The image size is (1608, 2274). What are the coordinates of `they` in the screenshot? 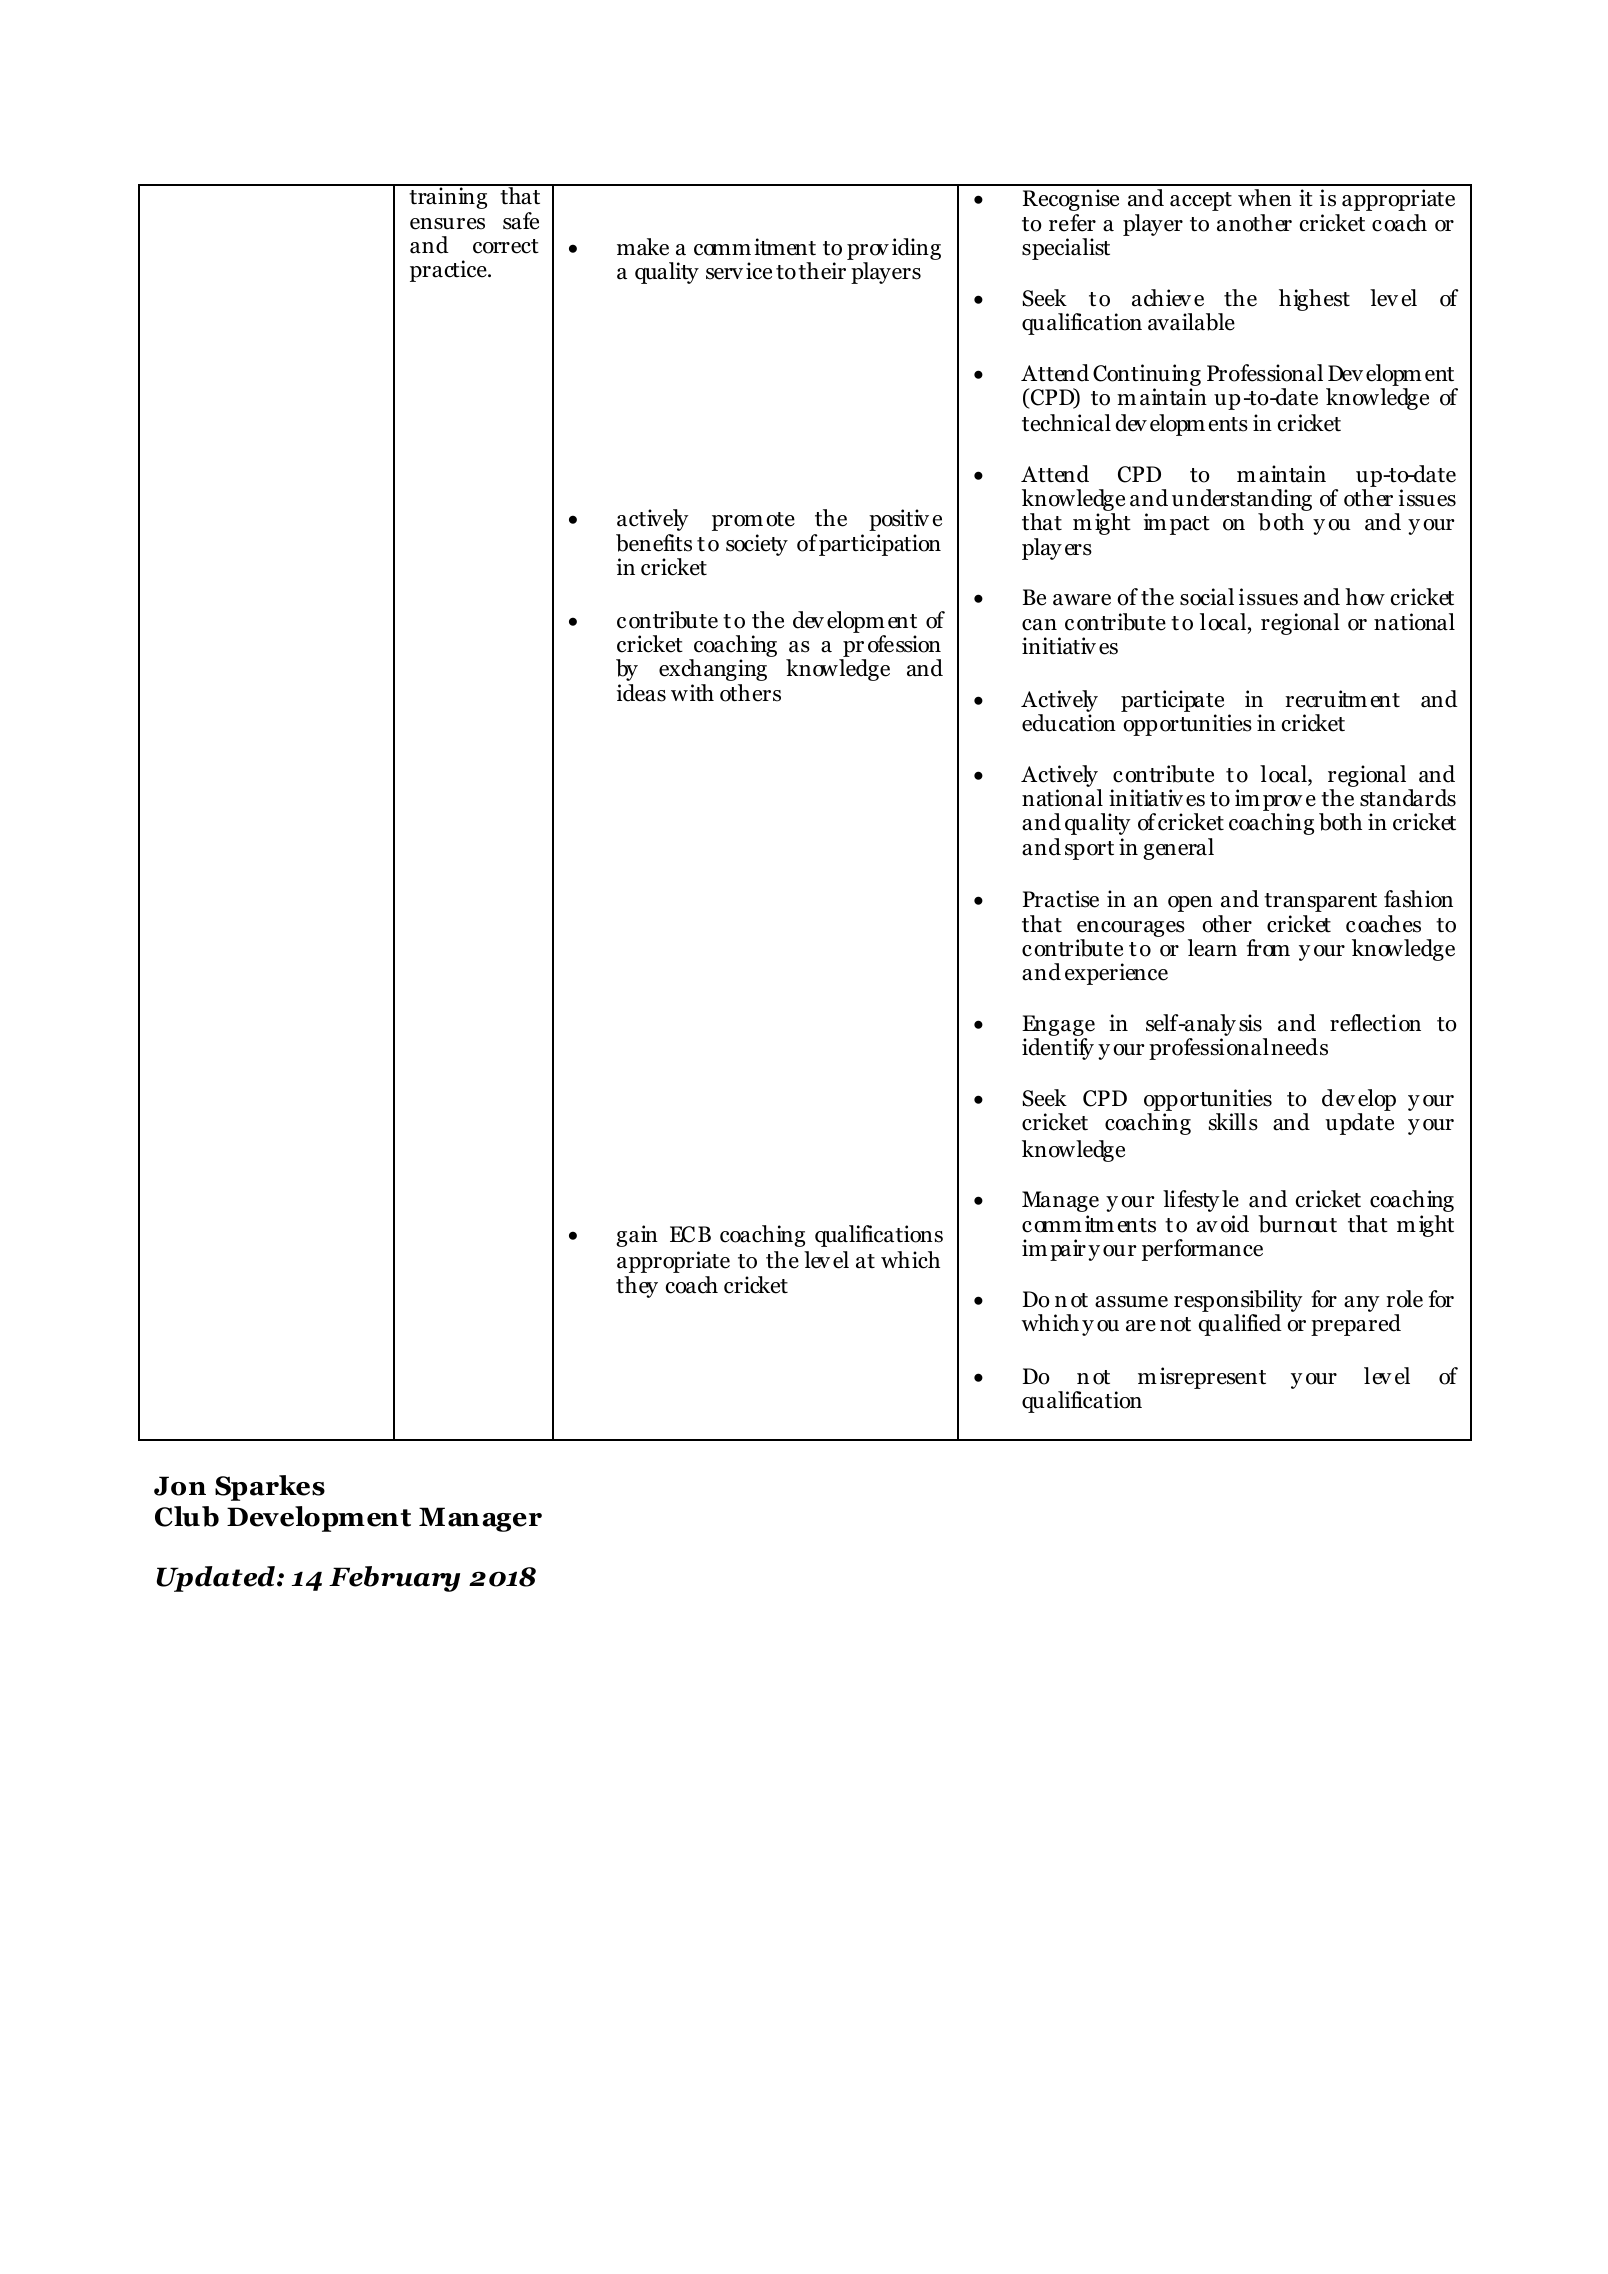 It's located at (637, 1287).
